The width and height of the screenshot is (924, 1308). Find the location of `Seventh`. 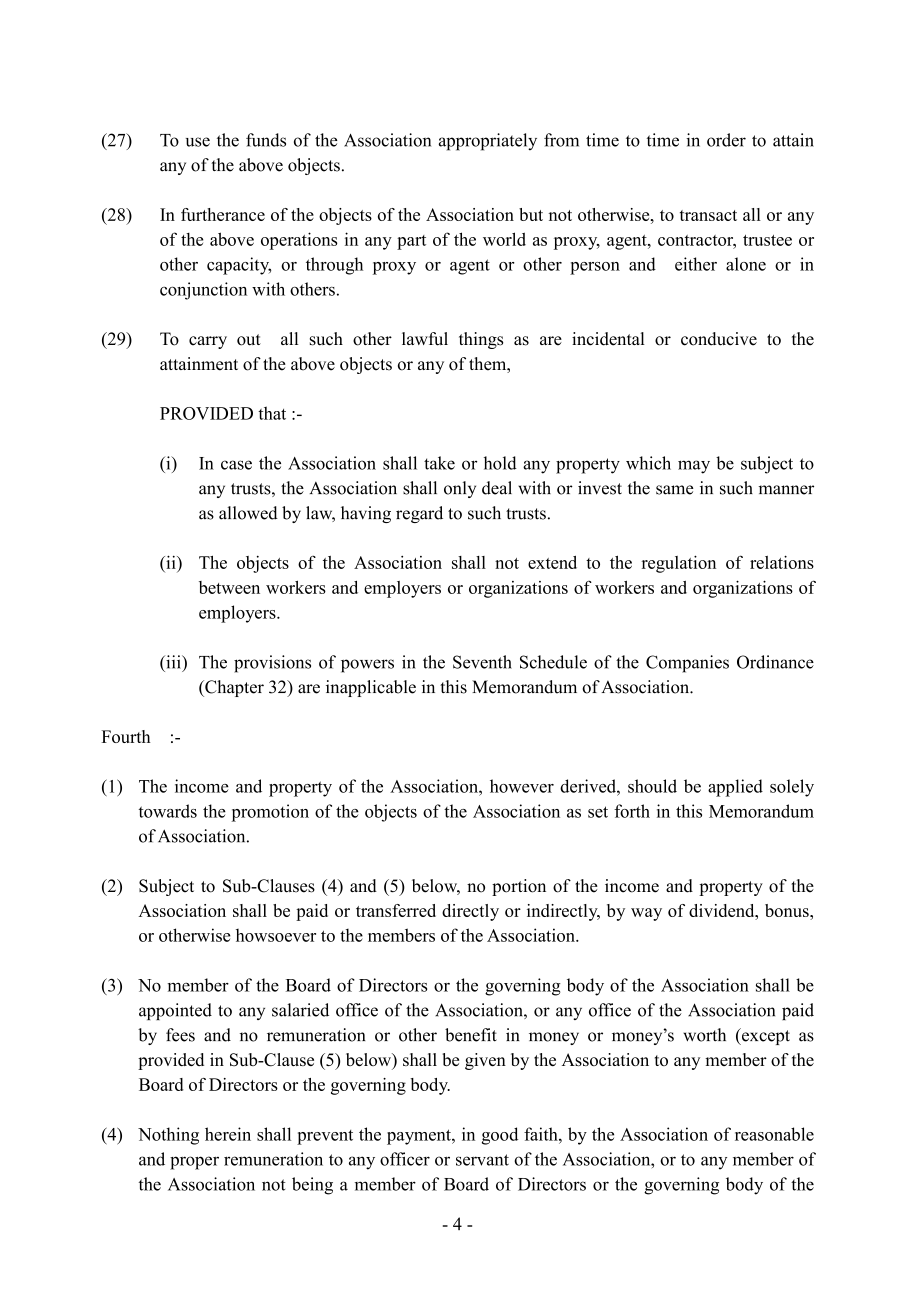

Seventh is located at coordinates (482, 662).
